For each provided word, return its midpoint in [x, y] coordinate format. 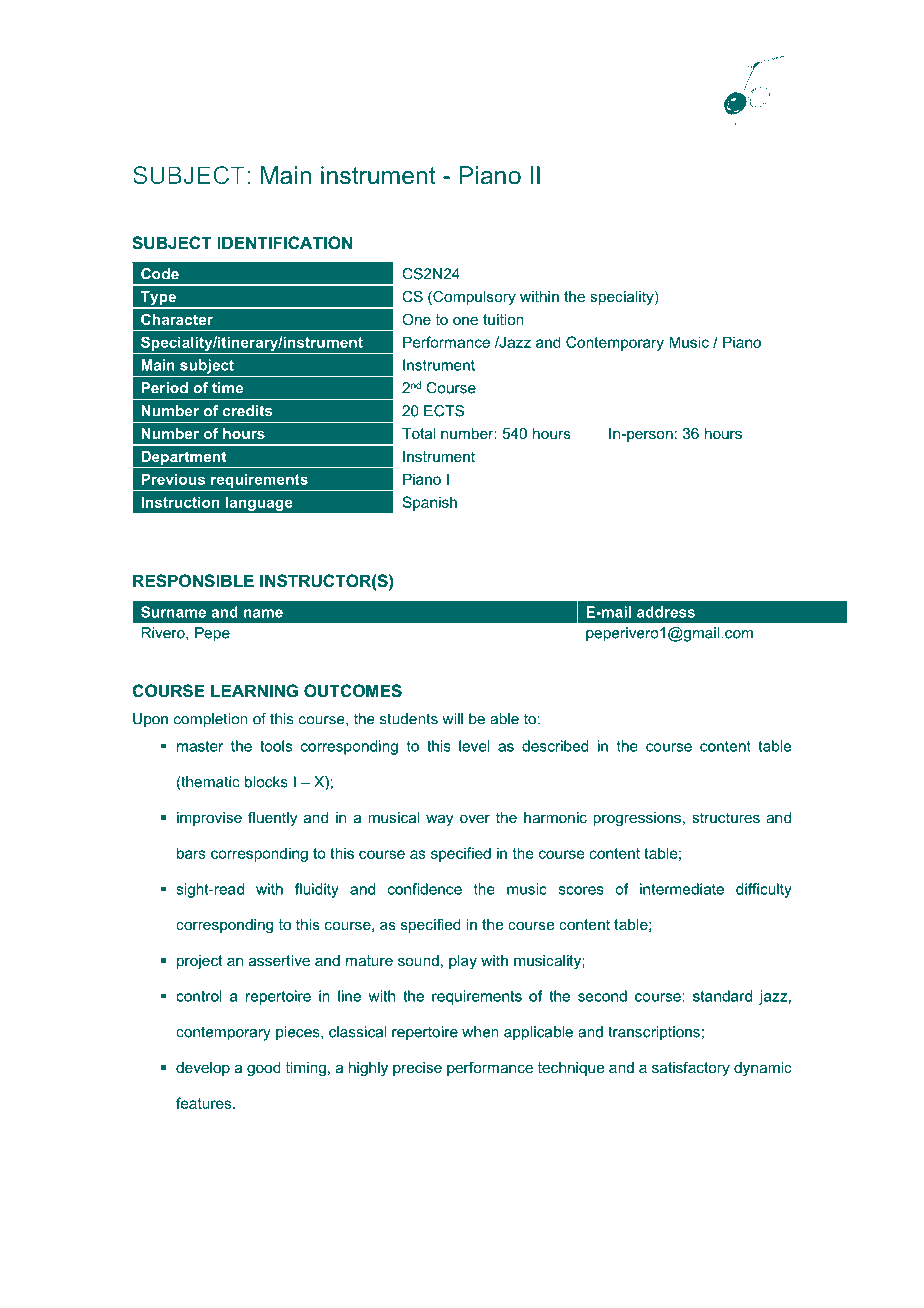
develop [203, 1069]
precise [417, 1069]
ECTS [444, 411]
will [452, 719]
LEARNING [254, 690]
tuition [503, 319]
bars [191, 853]
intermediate [682, 889]
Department [183, 458]
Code [160, 274]
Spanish [429, 503]
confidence [425, 889]
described [555, 746]
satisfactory [691, 1068]
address [666, 612]
